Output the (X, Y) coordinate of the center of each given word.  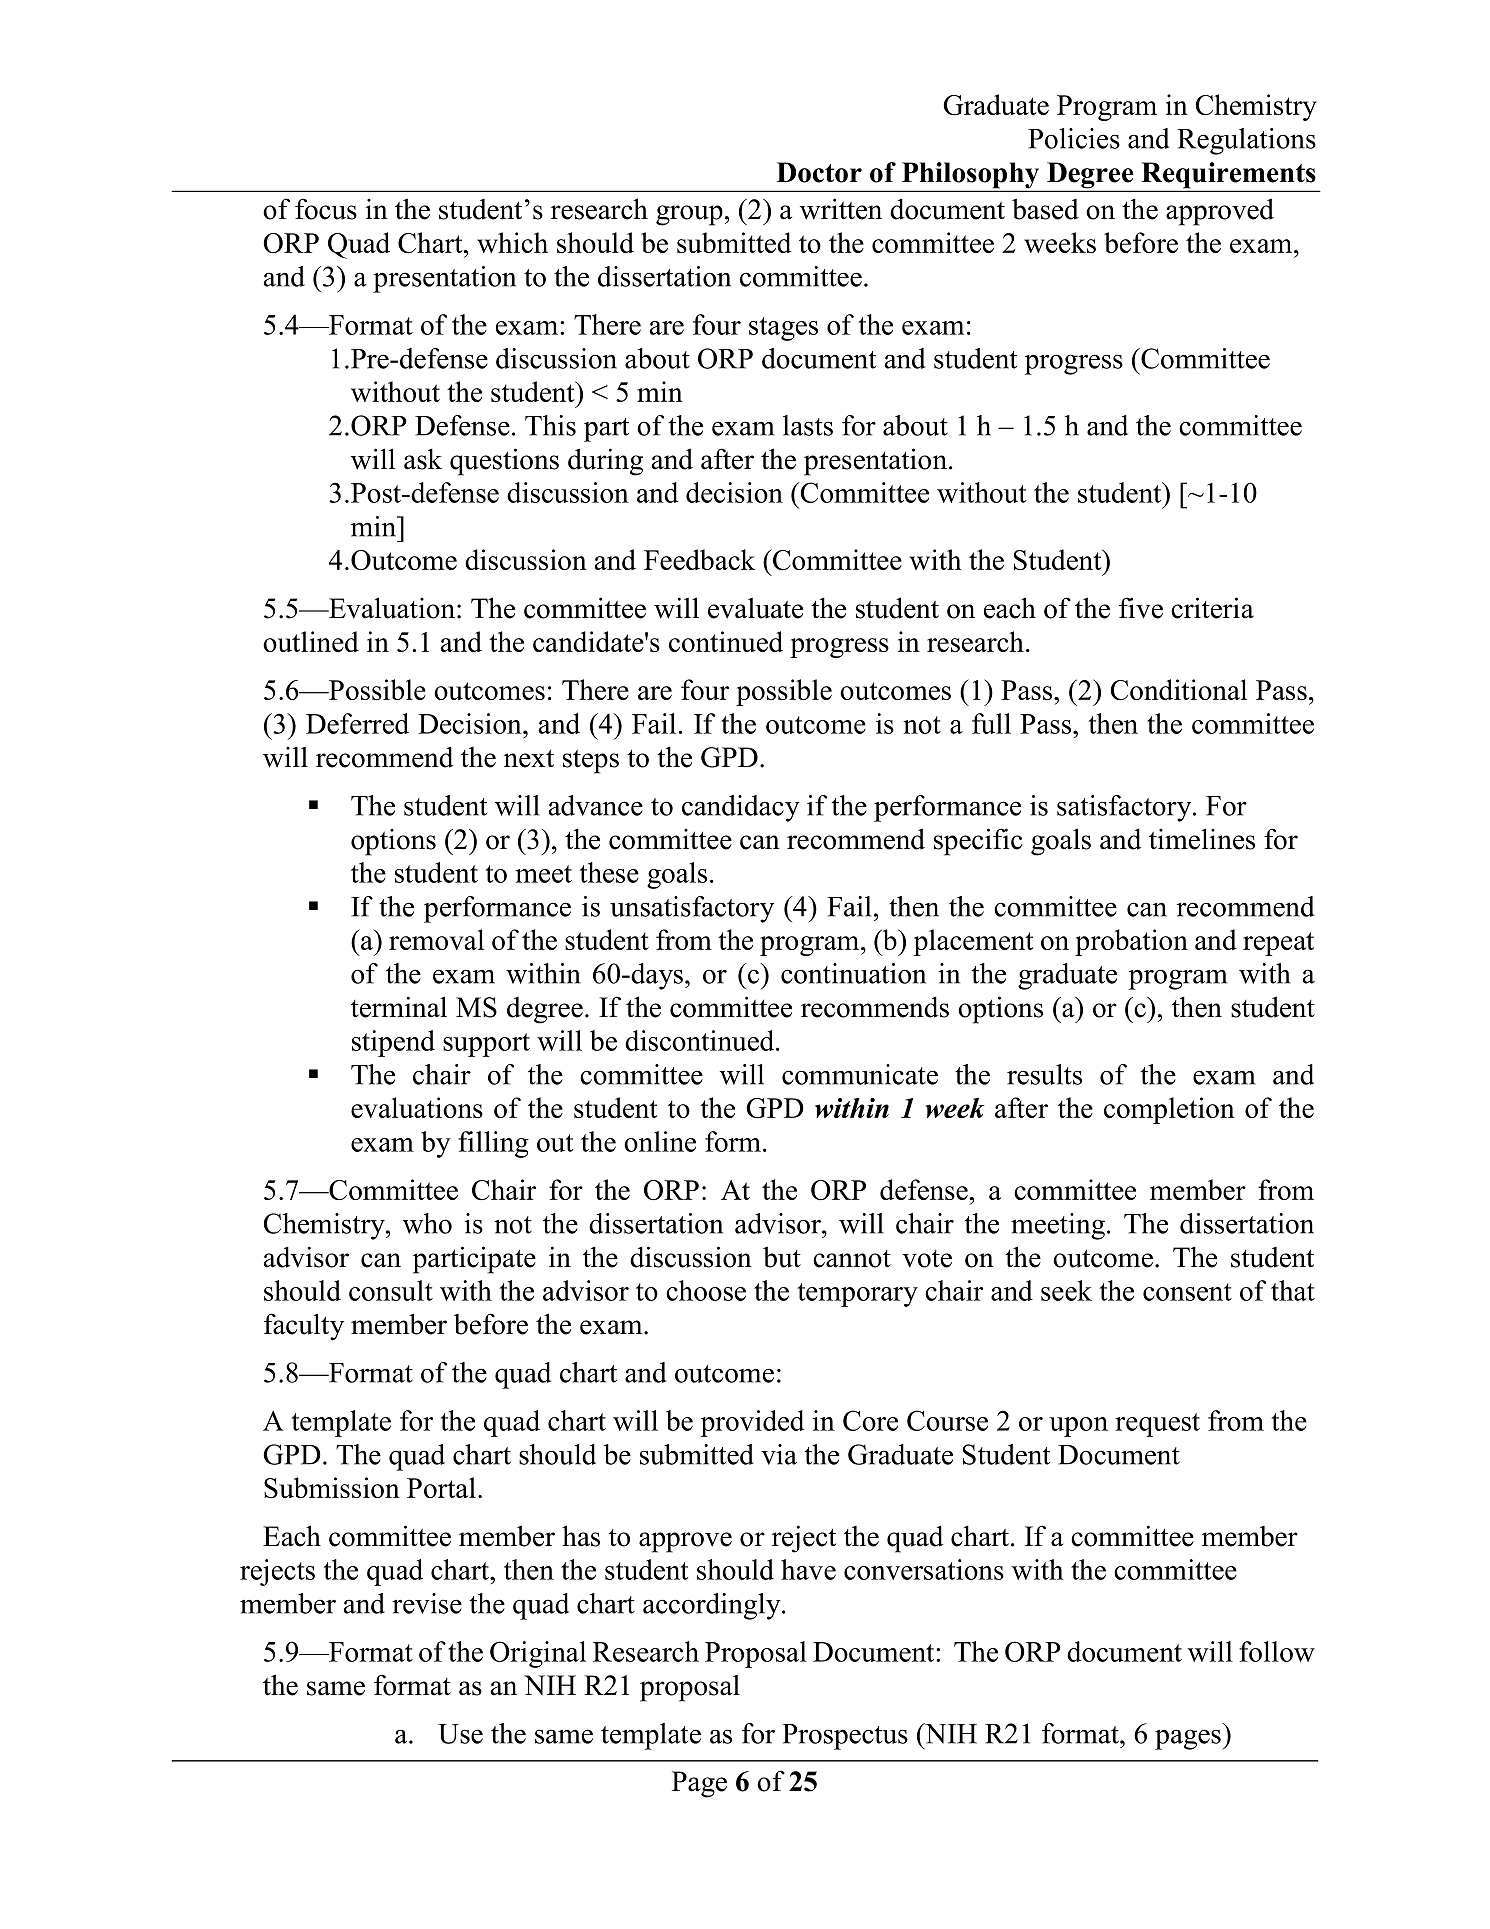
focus (326, 209)
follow (1277, 1651)
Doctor (819, 172)
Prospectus (845, 1737)
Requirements (1228, 176)
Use (460, 1734)
